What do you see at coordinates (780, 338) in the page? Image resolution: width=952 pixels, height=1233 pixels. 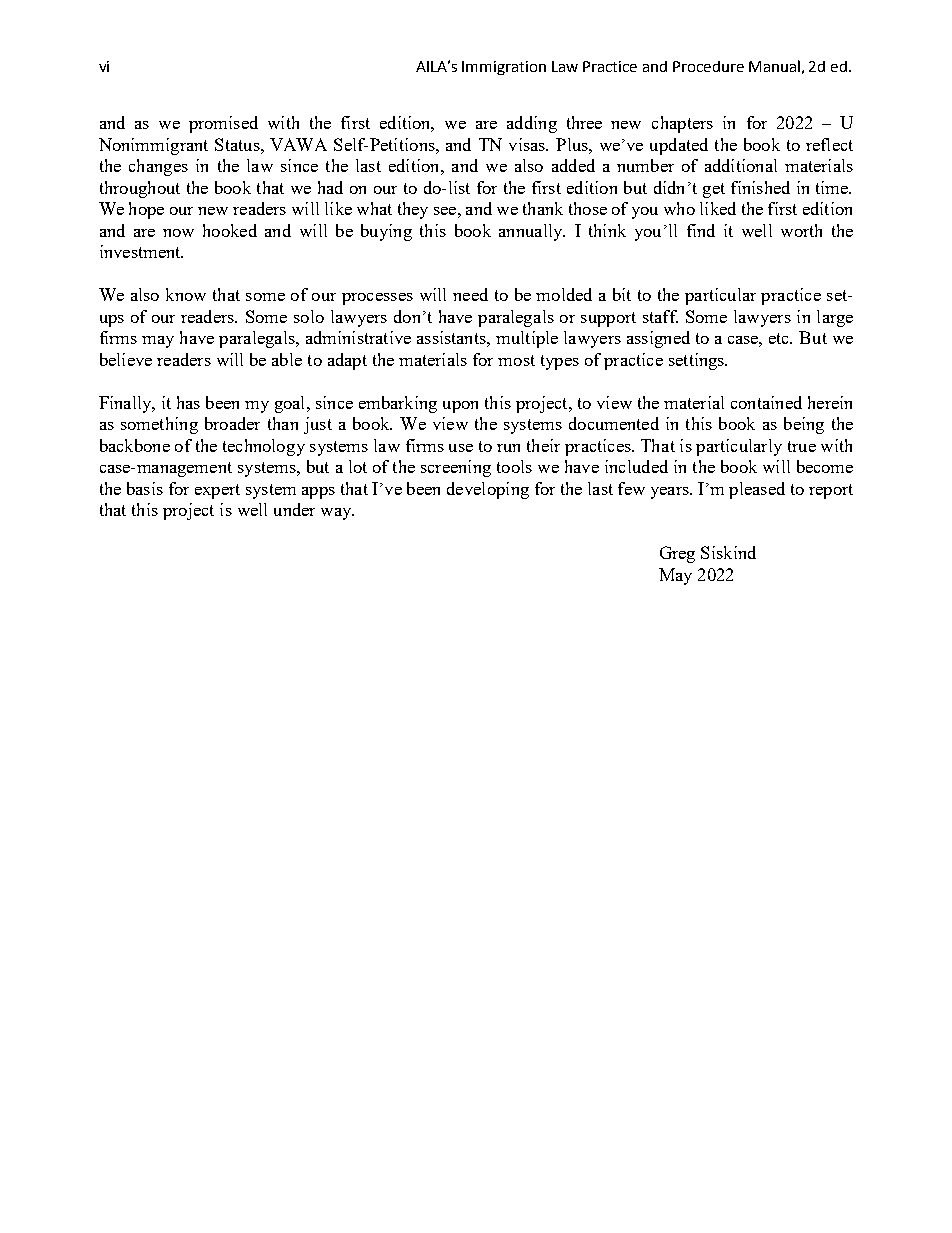 I see `etc` at bounding box center [780, 338].
